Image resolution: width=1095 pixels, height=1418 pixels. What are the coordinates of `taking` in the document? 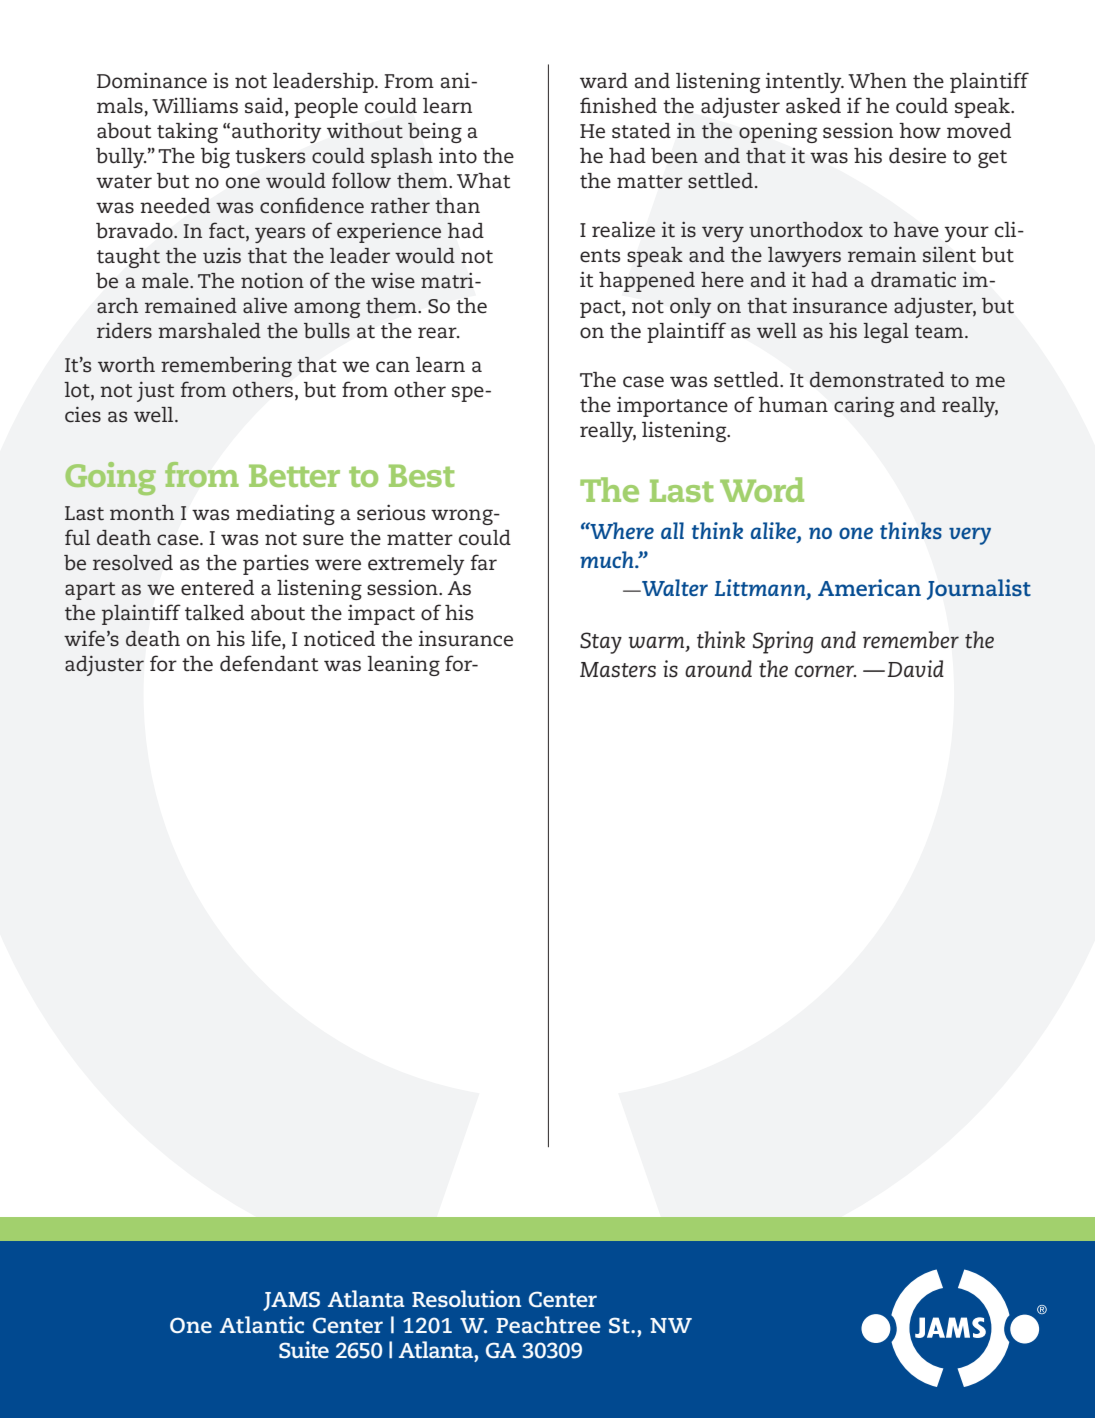 It's located at (187, 132).
